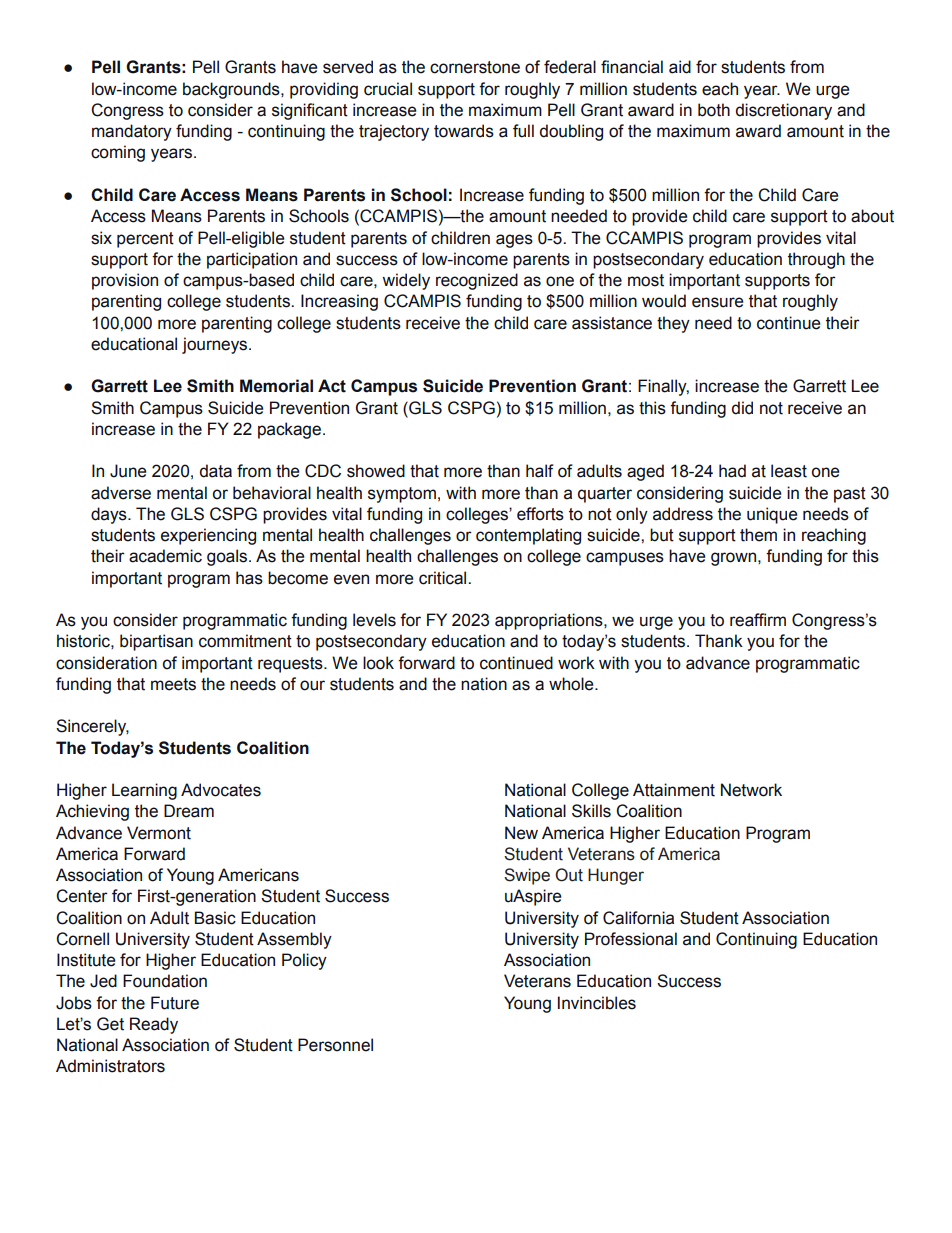 The width and height of the screenshot is (952, 1233). What do you see at coordinates (335, 1045) in the screenshot?
I see `Personnel` at bounding box center [335, 1045].
